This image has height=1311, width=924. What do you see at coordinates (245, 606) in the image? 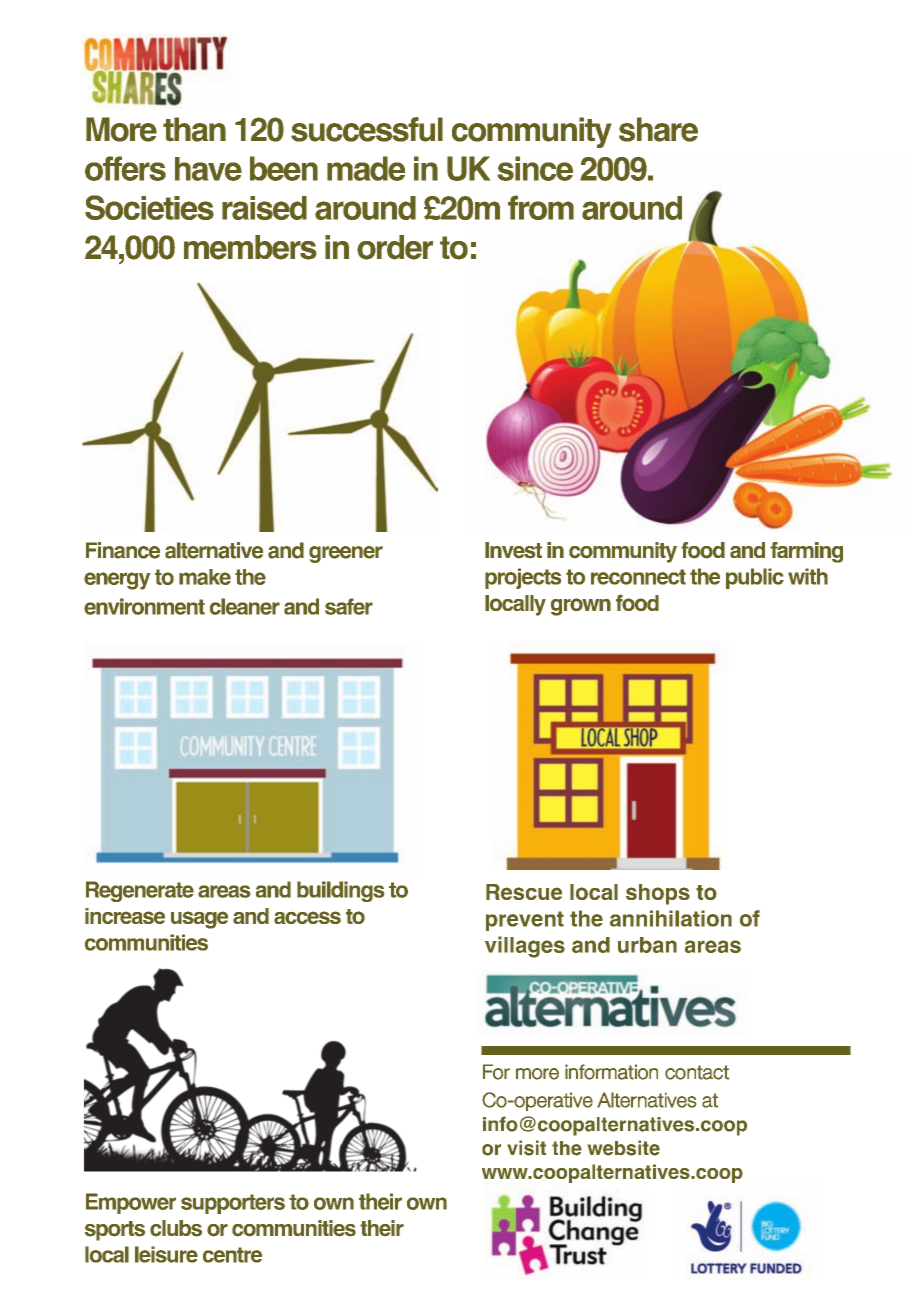
I see `cleaner` at bounding box center [245, 606].
